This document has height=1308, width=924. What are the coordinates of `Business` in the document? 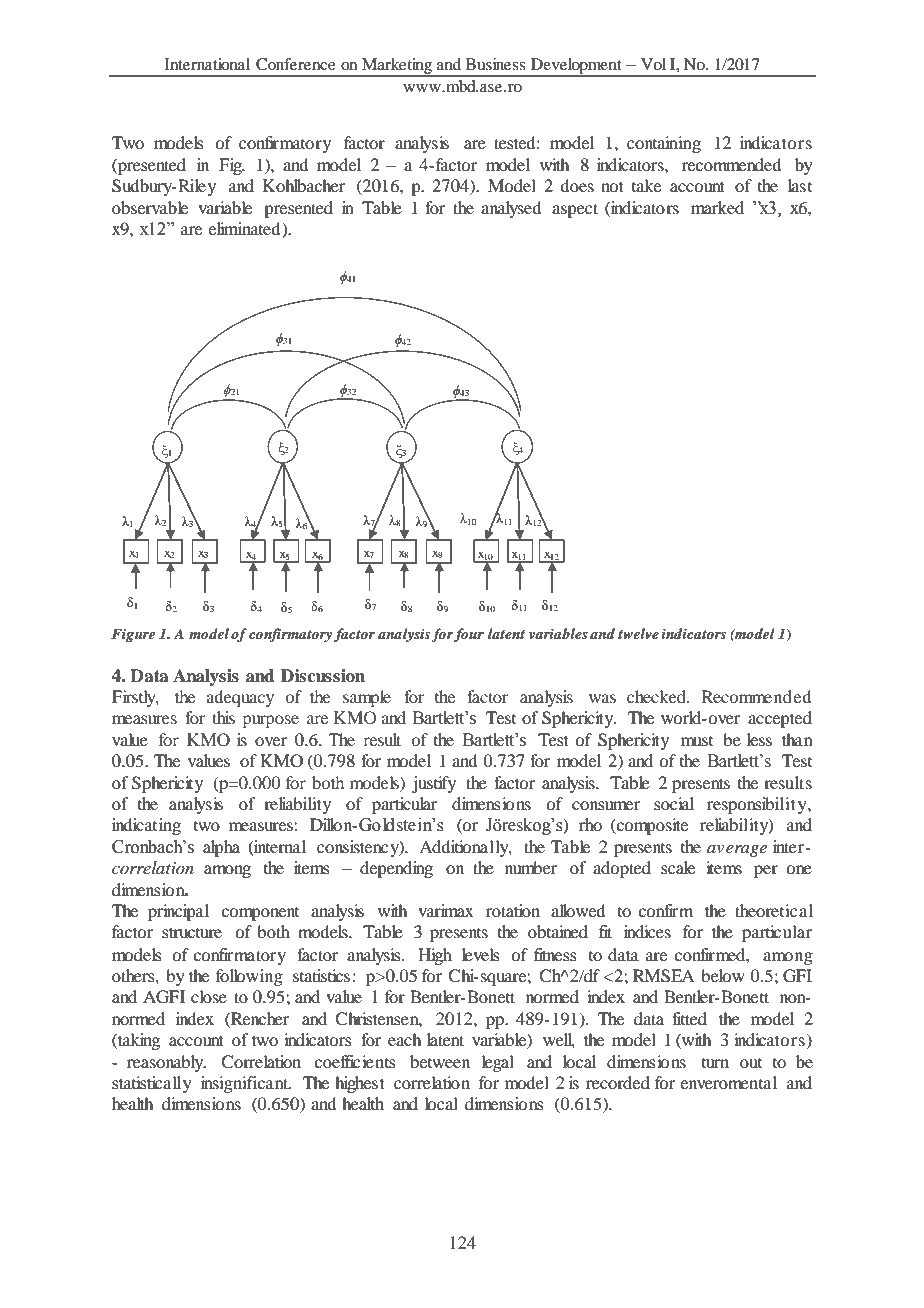 It's located at (495, 64).
